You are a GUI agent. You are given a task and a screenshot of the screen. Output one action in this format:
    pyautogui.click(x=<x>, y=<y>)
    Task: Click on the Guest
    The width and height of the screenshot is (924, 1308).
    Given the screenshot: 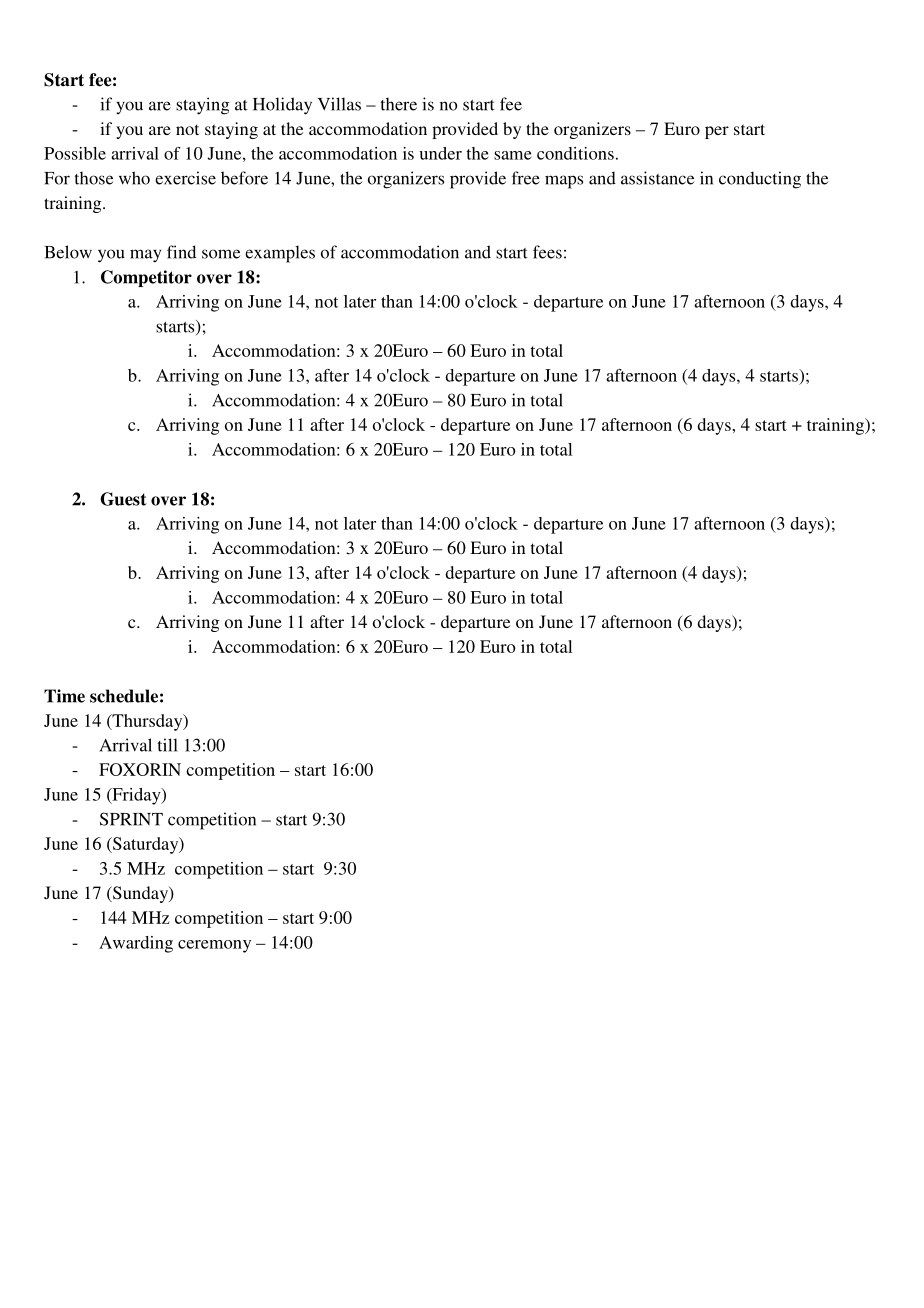 What is the action you would take?
    pyautogui.click(x=123, y=499)
